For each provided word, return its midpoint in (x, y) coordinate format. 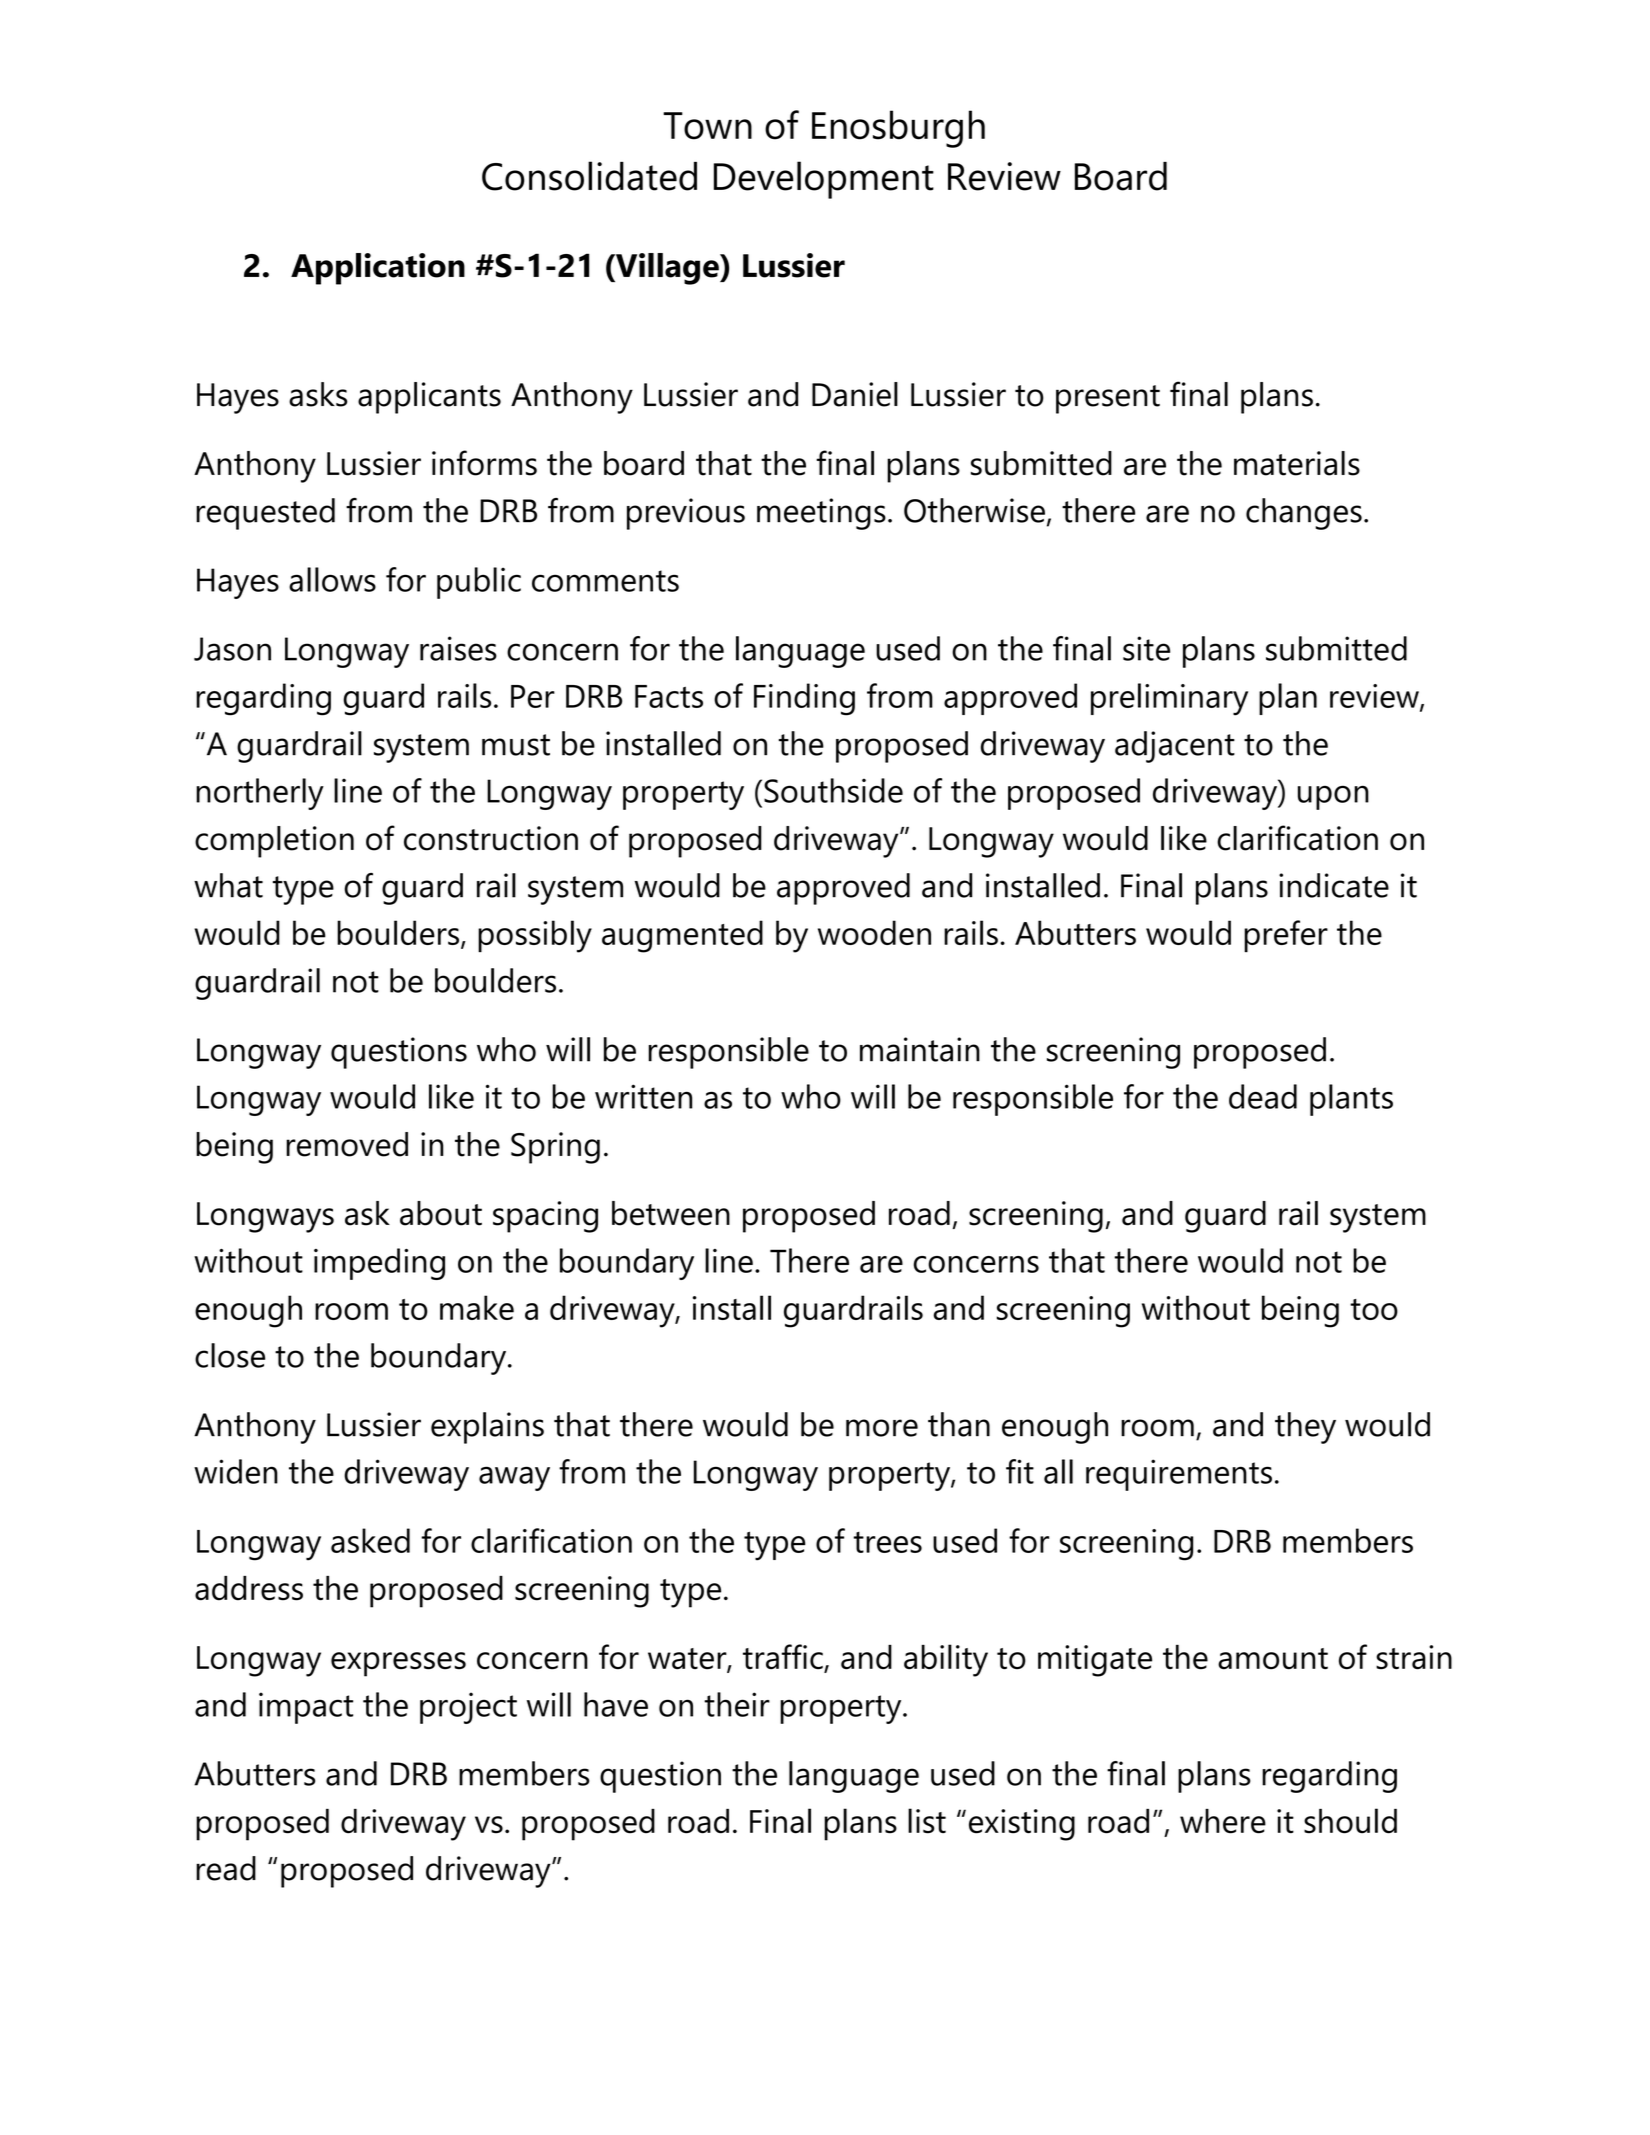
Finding (804, 699)
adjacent (1175, 747)
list (927, 1821)
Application (378, 269)
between (671, 1213)
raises (458, 648)
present (1108, 399)
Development (824, 180)
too (1374, 1309)
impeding (379, 1264)
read (226, 1868)
